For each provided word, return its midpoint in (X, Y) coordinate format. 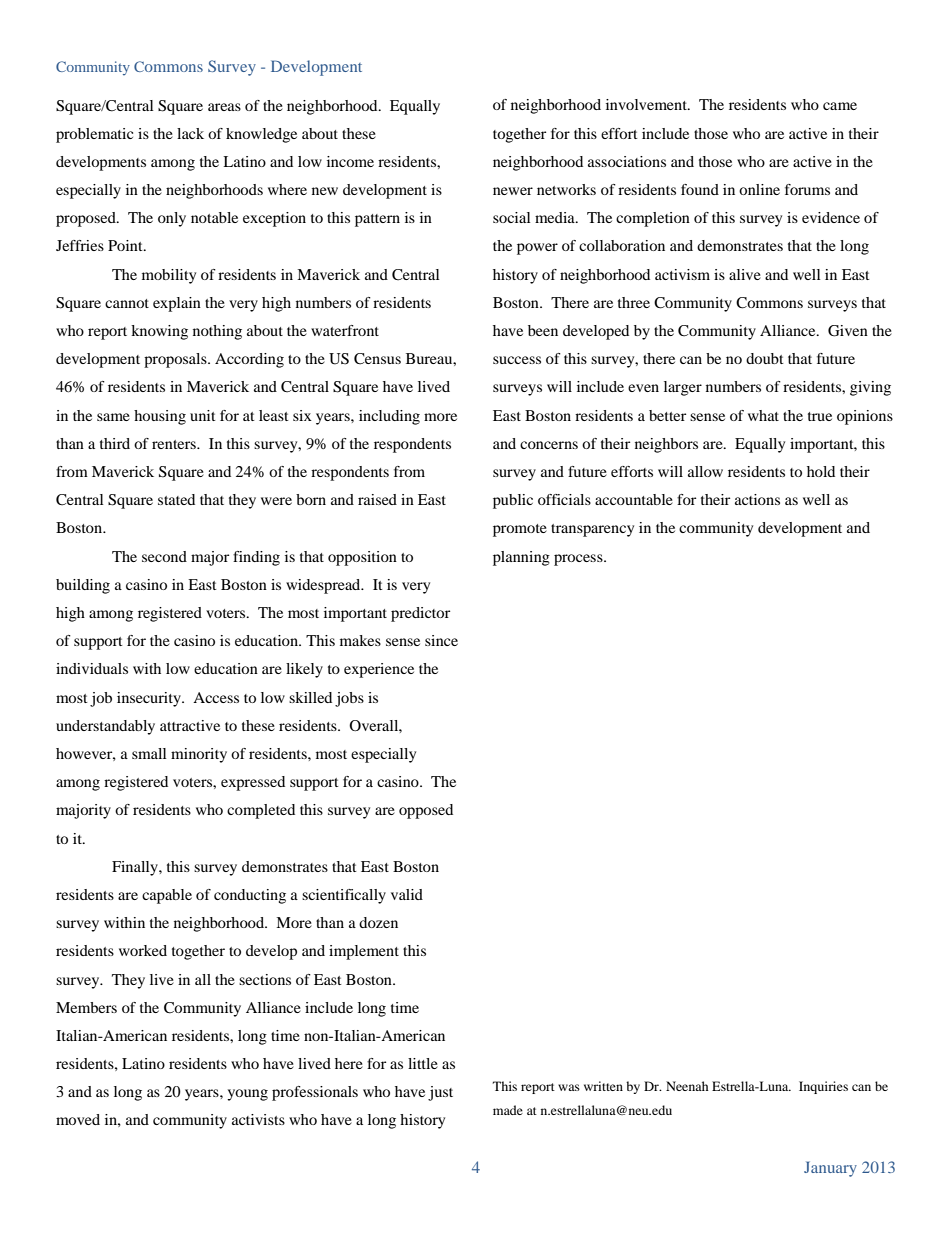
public (513, 501)
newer (513, 191)
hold (821, 471)
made (508, 1110)
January (830, 1169)
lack (190, 133)
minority (199, 755)
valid (407, 894)
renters (175, 444)
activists (258, 1119)
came (840, 106)
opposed (426, 811)
